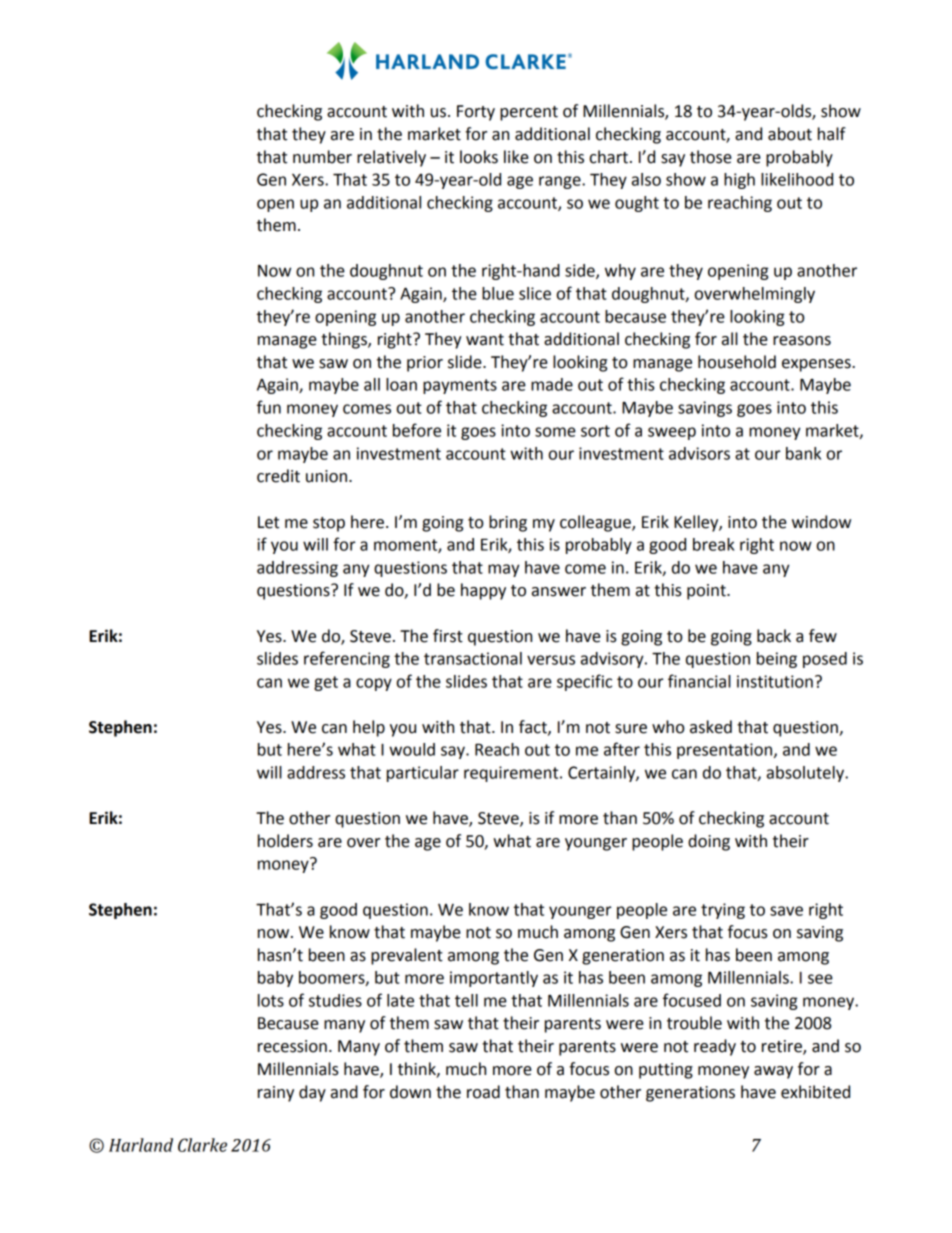 The height and width of the screenshot is (1233, 952). Describe the element at coordinates (711, 157) in the screenshot. I see `those` at that location.
